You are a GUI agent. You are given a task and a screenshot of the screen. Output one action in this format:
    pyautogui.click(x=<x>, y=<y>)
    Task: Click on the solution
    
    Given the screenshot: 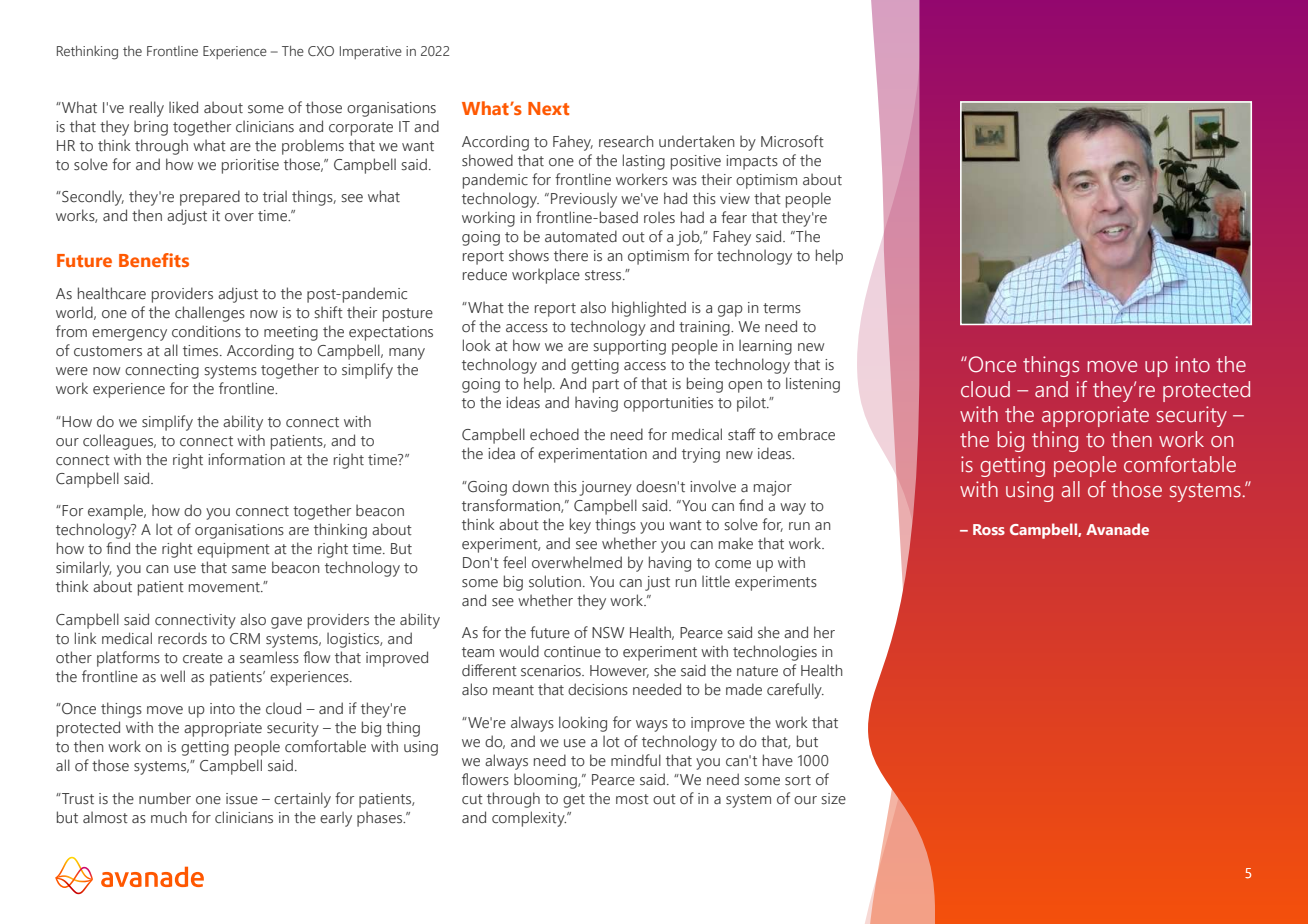 What is the action you would take?
    pyautogui.click(x=555, y=581)
